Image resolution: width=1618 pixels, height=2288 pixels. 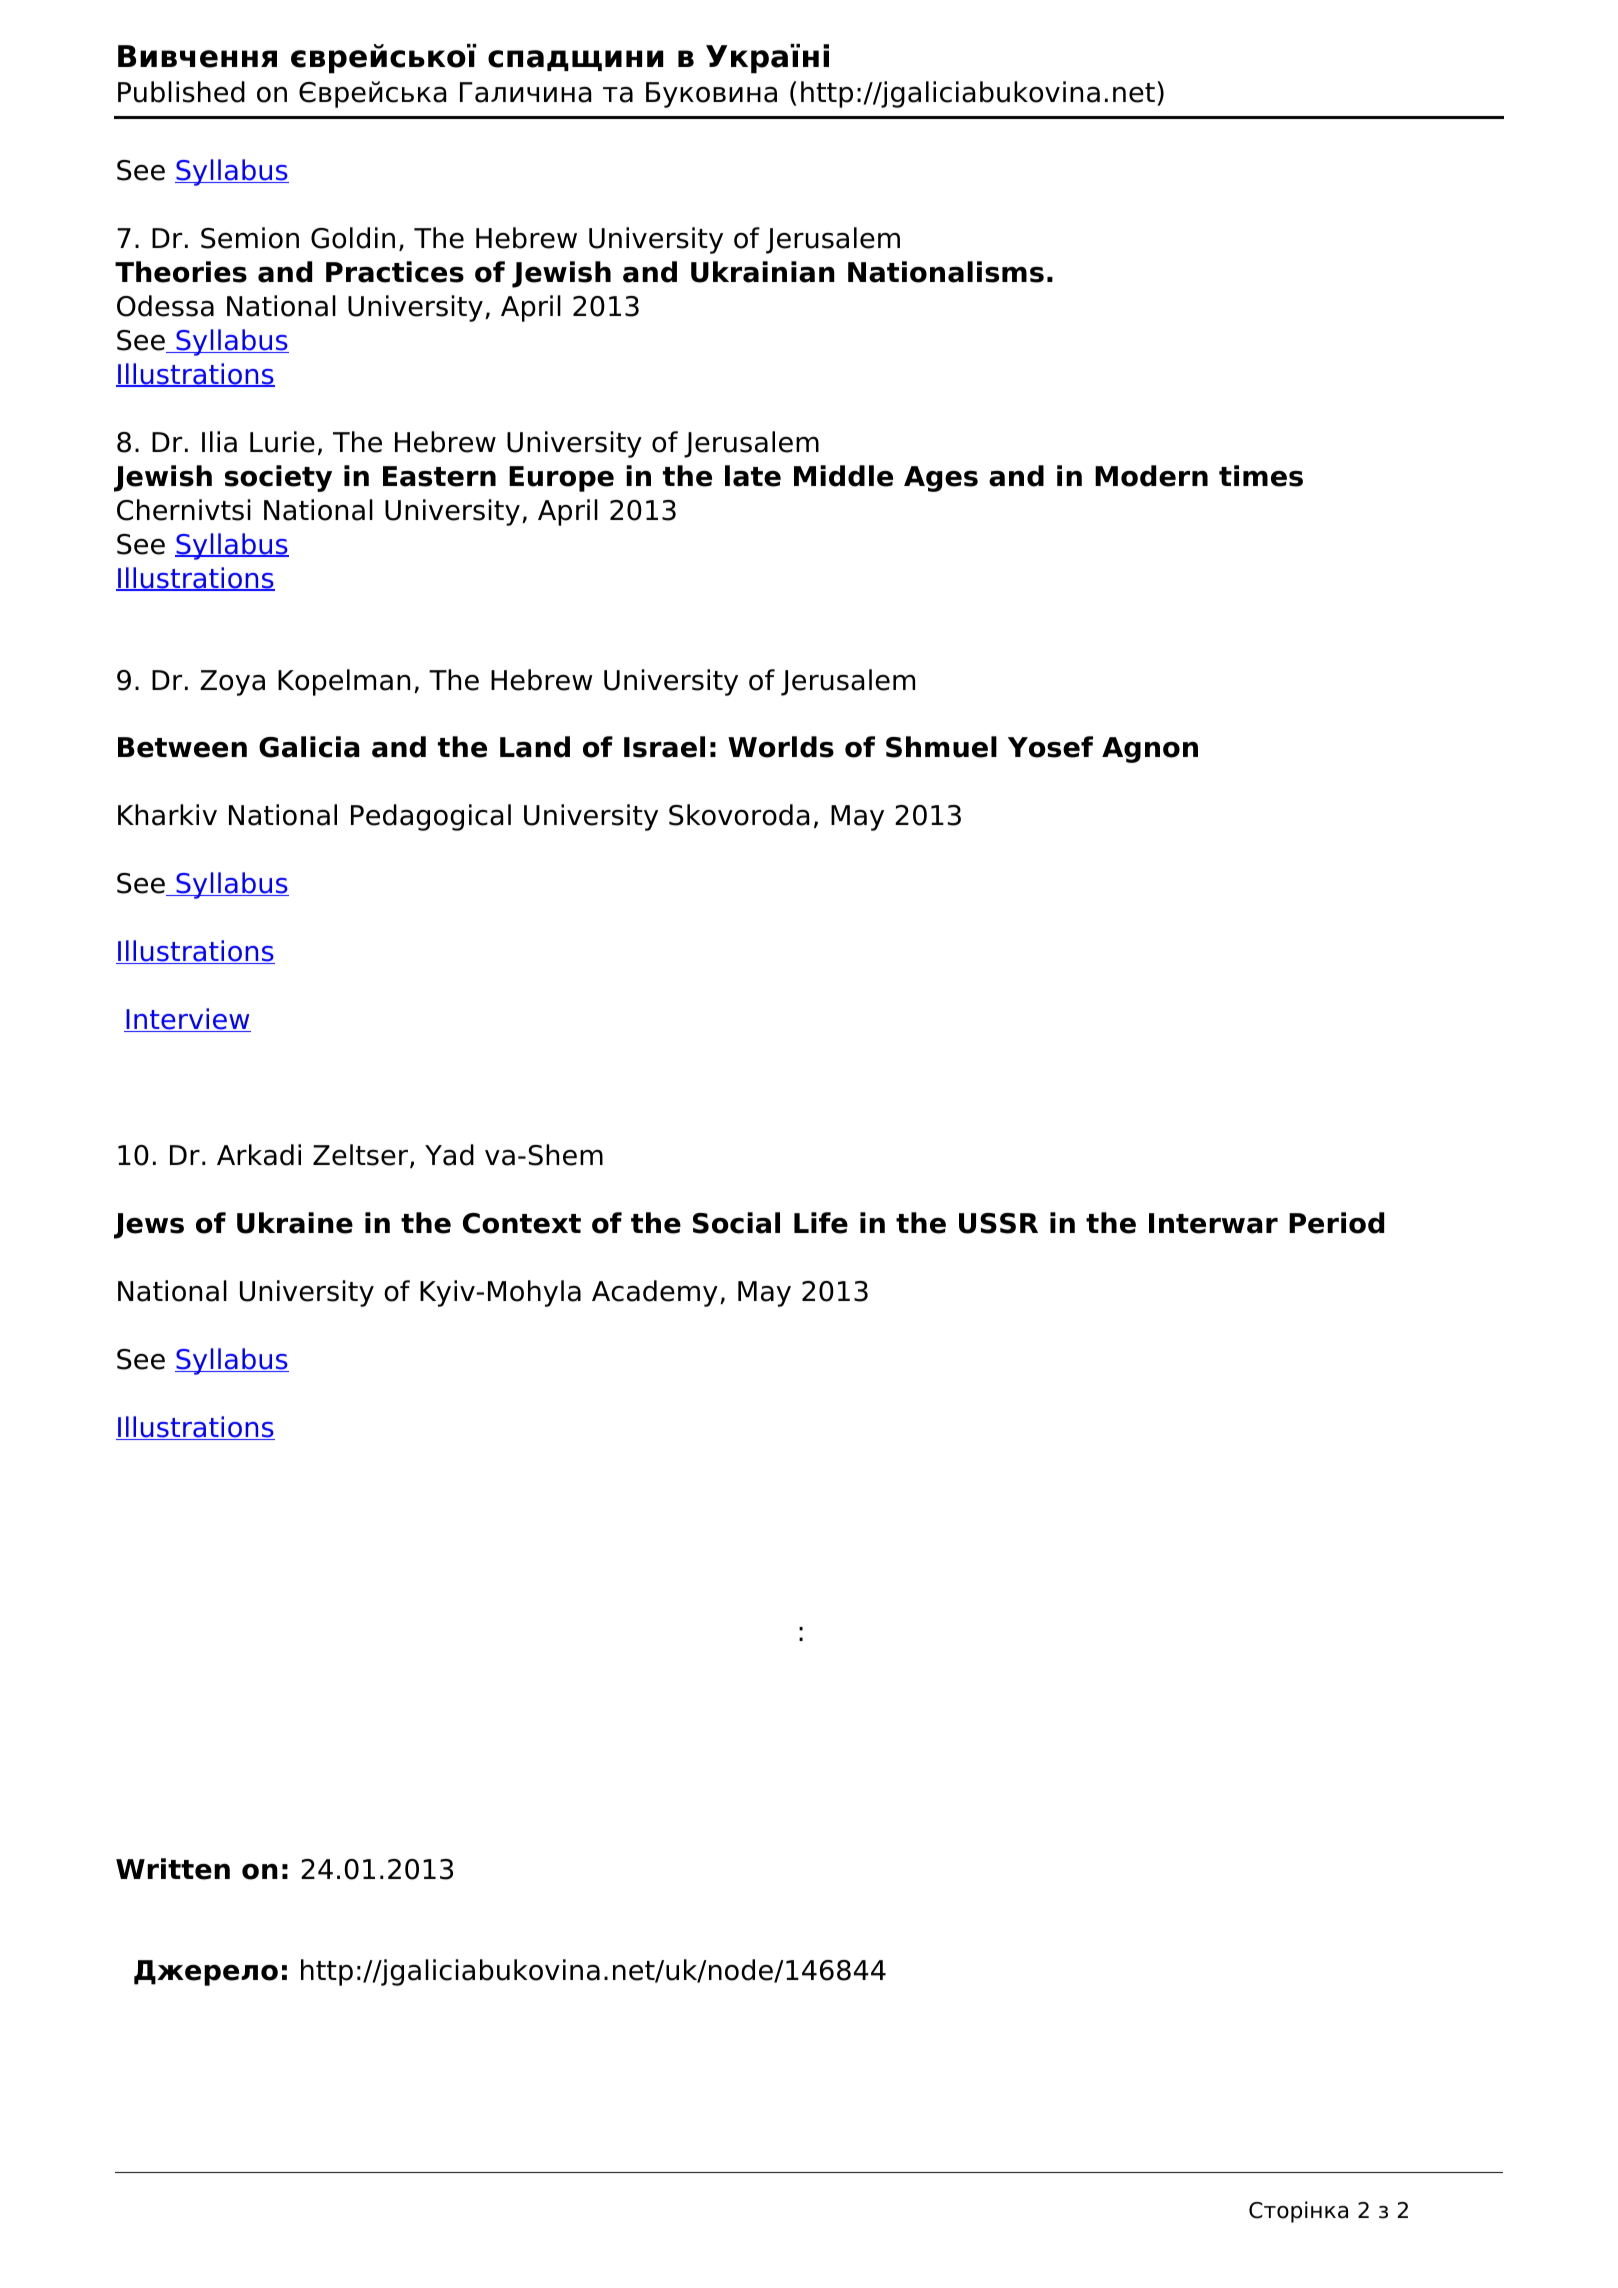 What do you see at coordinates (655, 1293) in the page?
I see `Academy` at bounding box center [655, 1293].
